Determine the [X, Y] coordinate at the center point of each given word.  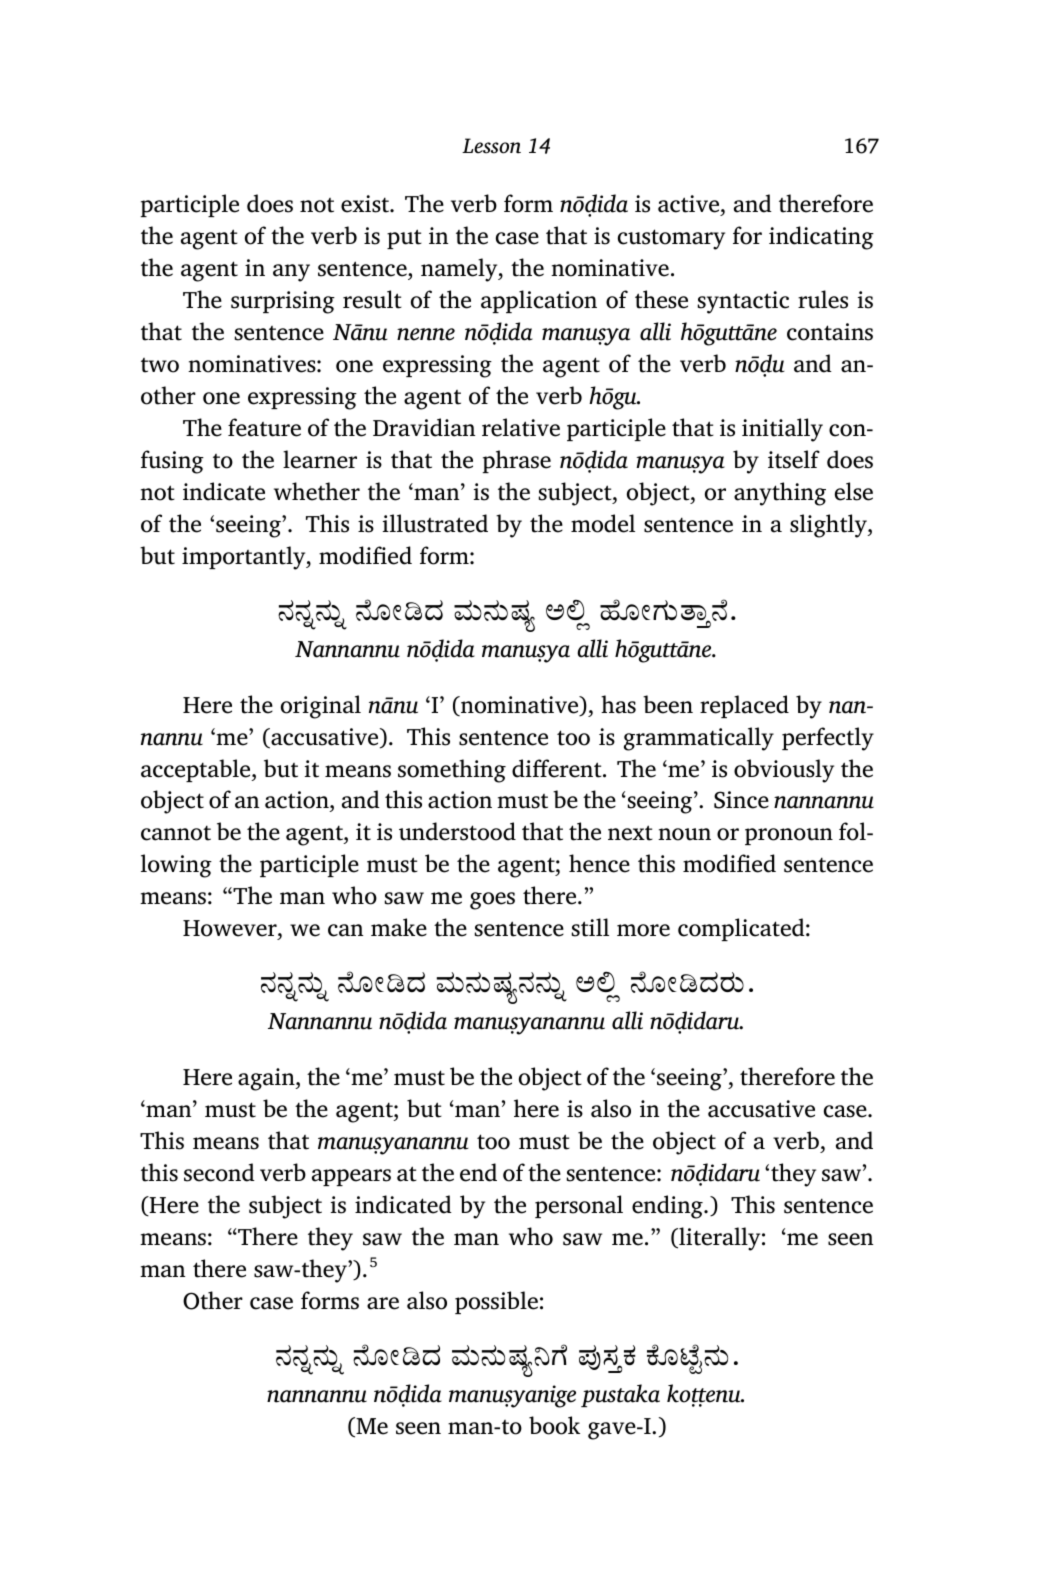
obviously [784, 771]
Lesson [491, 146]
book [554, 1425]
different [558, 768]
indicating [821, 238]
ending [668, 1207]
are [383, 1303]
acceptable [197, 770]
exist [366, 204]
